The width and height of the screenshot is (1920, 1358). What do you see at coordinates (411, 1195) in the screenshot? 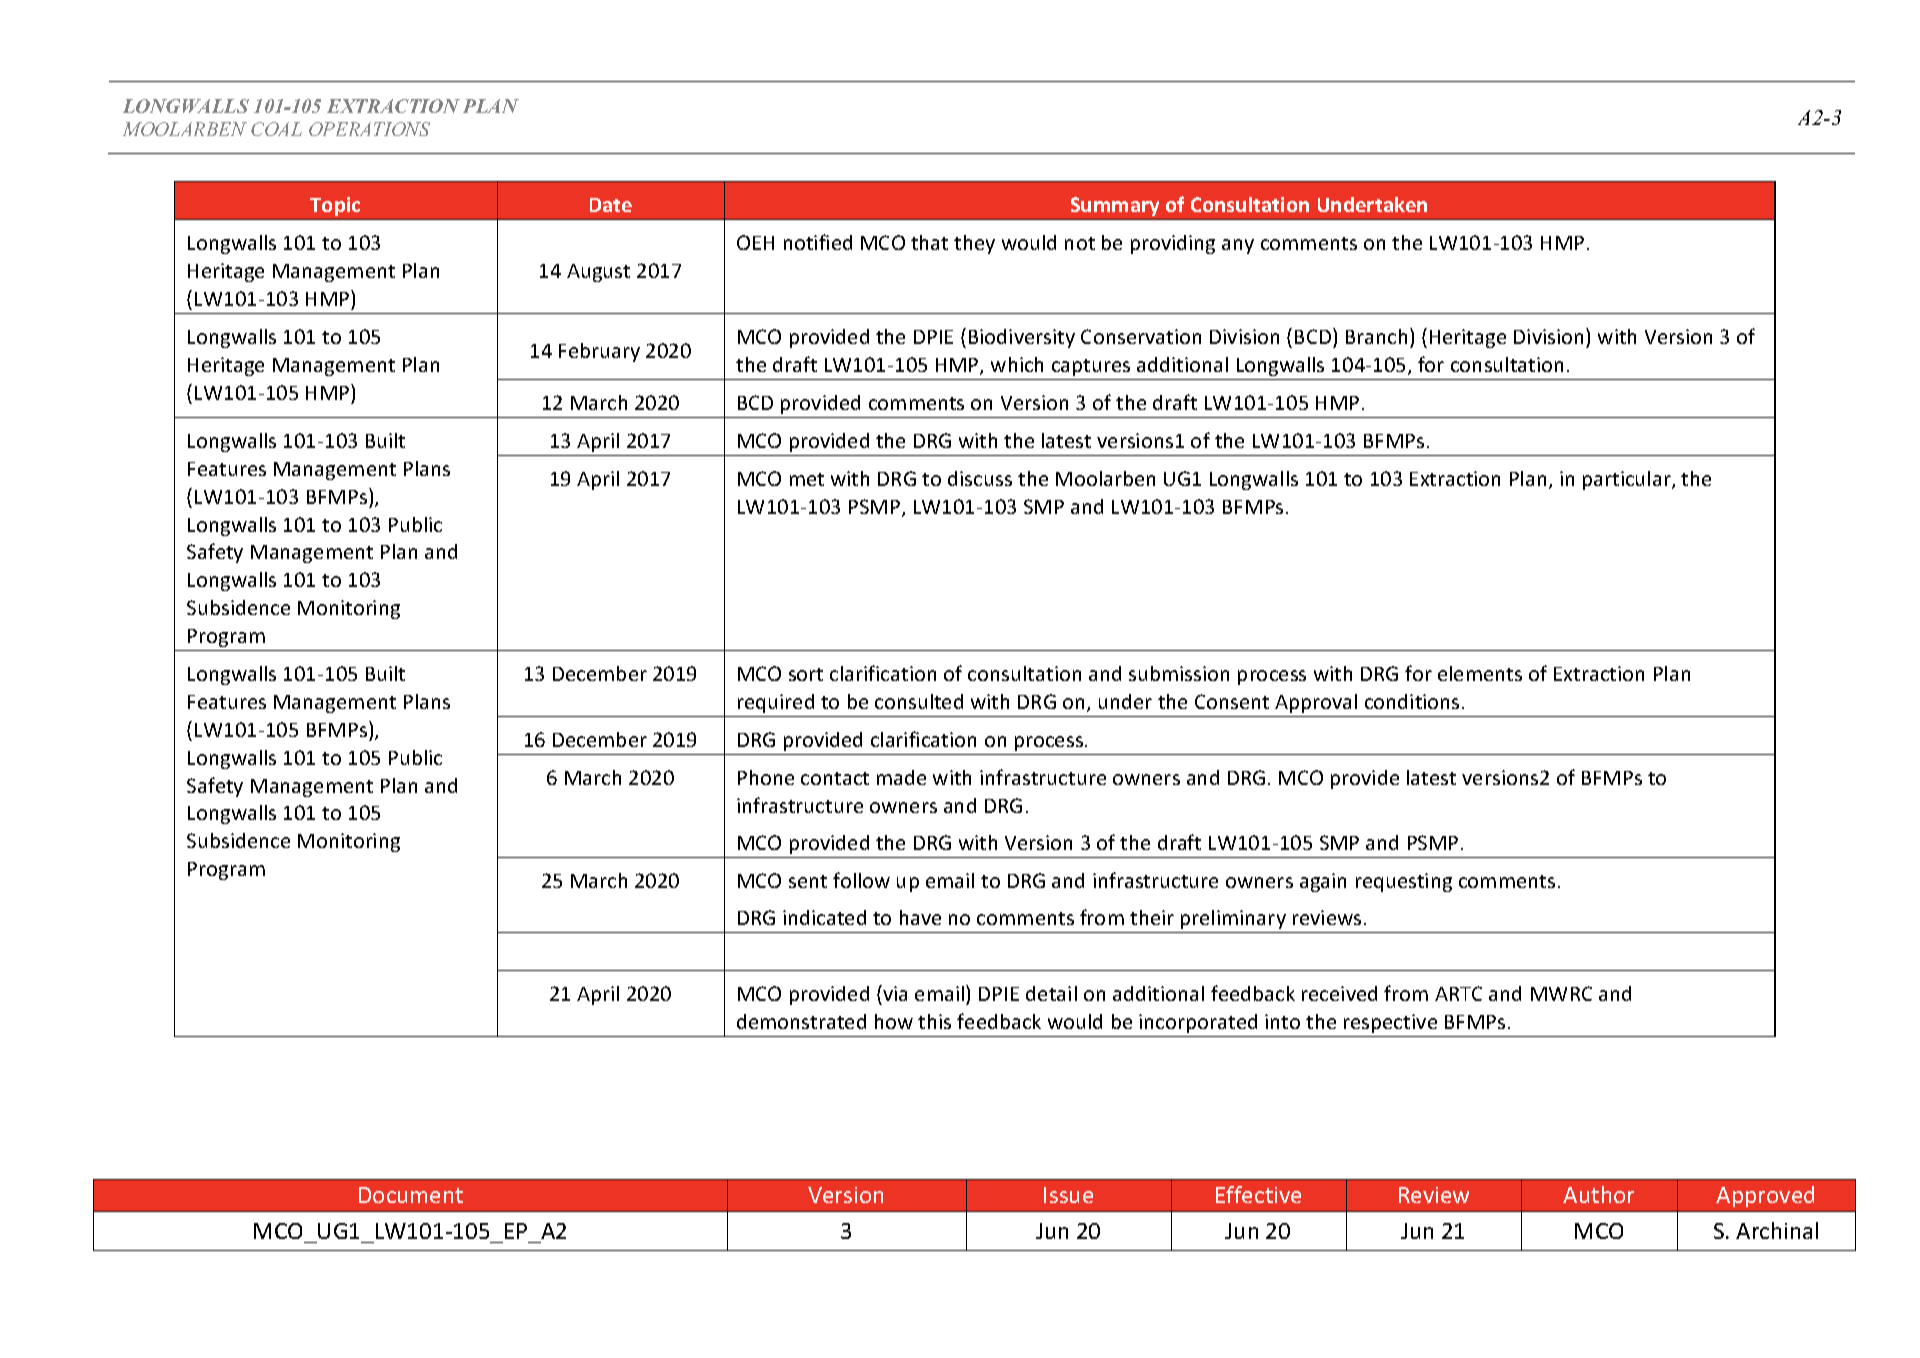
I see `Document` at bounding box center [411, 1195].
